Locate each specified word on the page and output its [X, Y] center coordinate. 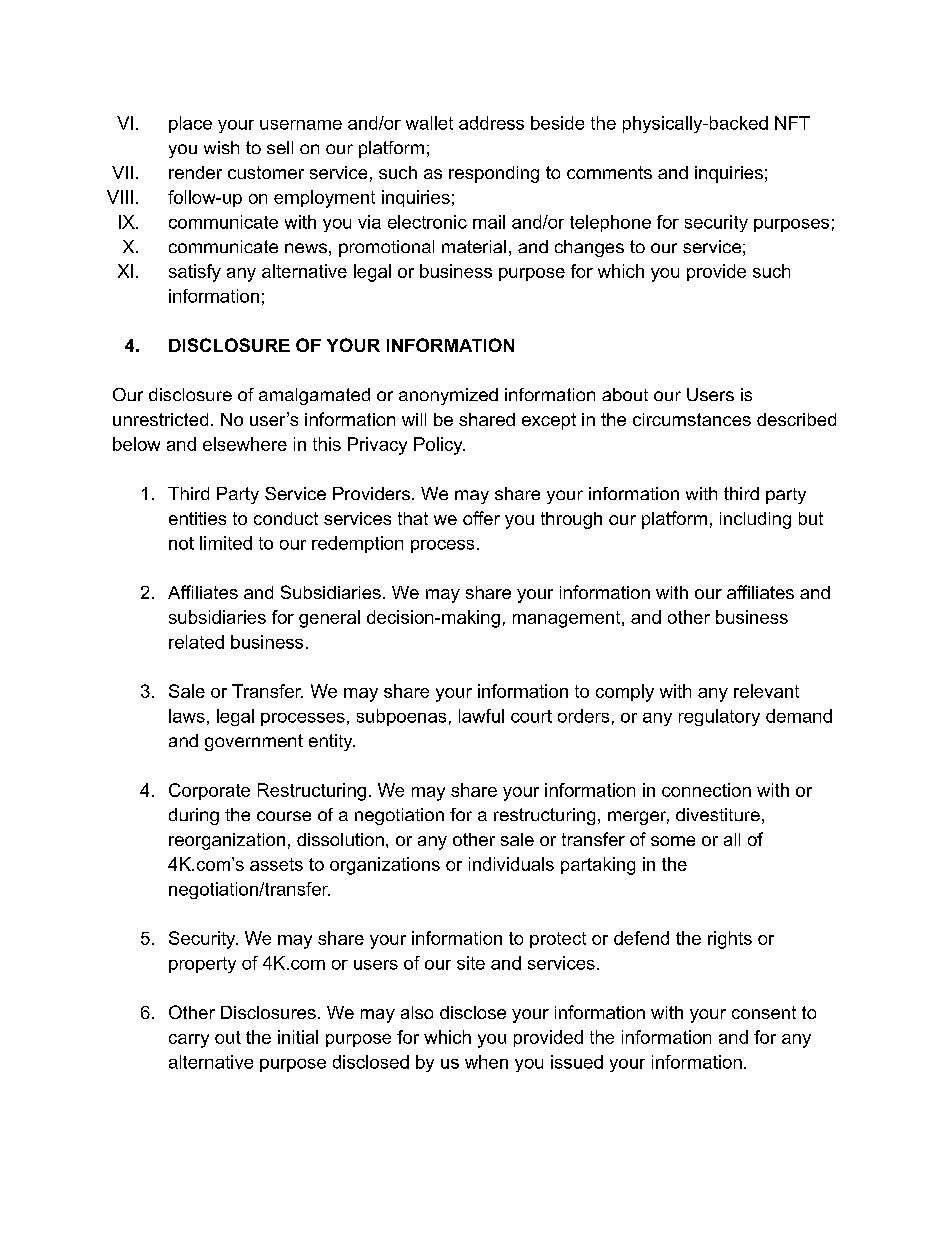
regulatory [719, 717]
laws [187, 716]
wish [221, 147]
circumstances [692, 419]
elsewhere [245, 444]
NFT [792, 123]
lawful [481, 716]
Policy [439, 446]
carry [189, 1041]
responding [494, 174]
